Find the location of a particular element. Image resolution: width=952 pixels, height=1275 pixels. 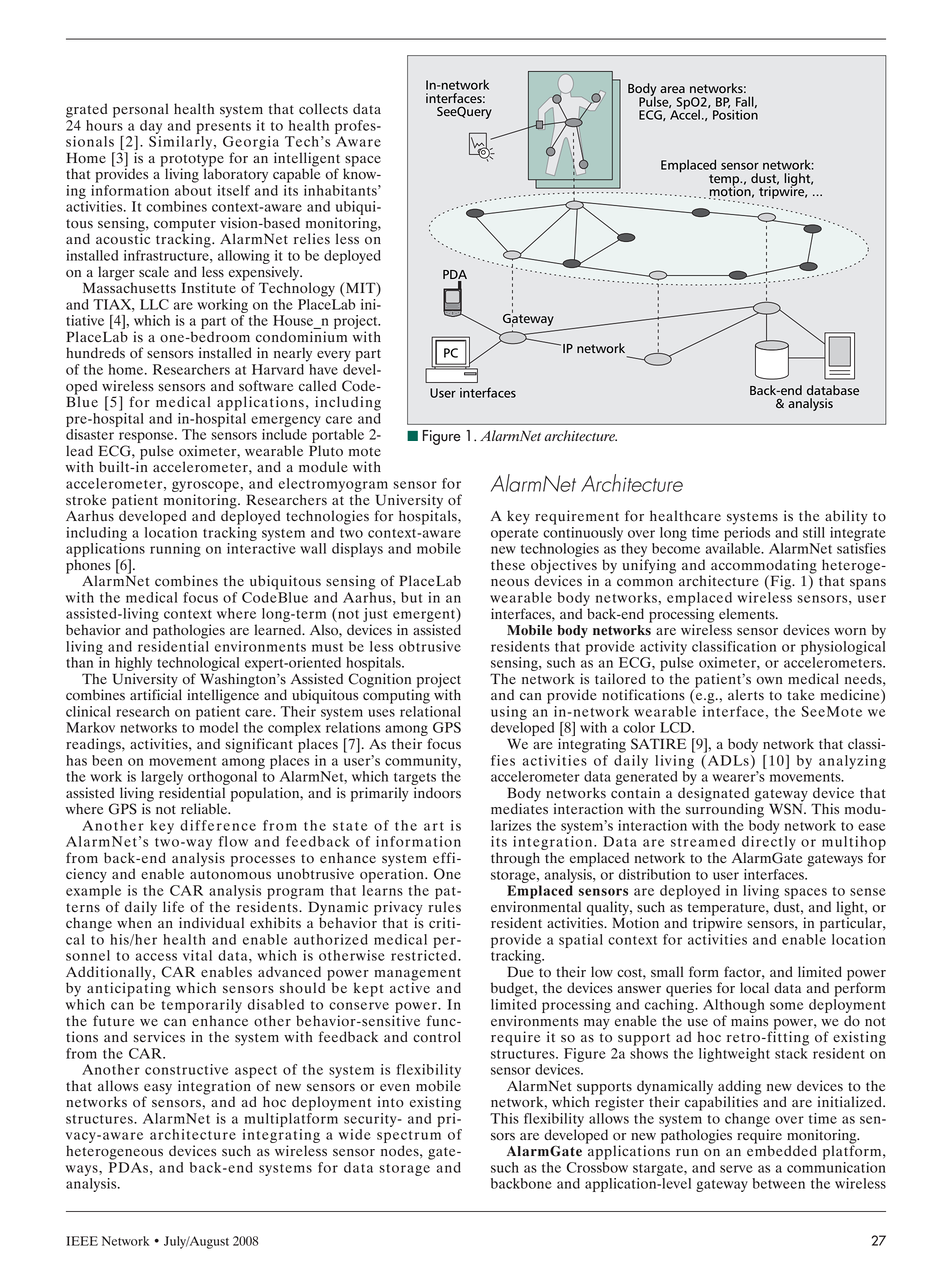

collects is located at coordinates (323, 109).
